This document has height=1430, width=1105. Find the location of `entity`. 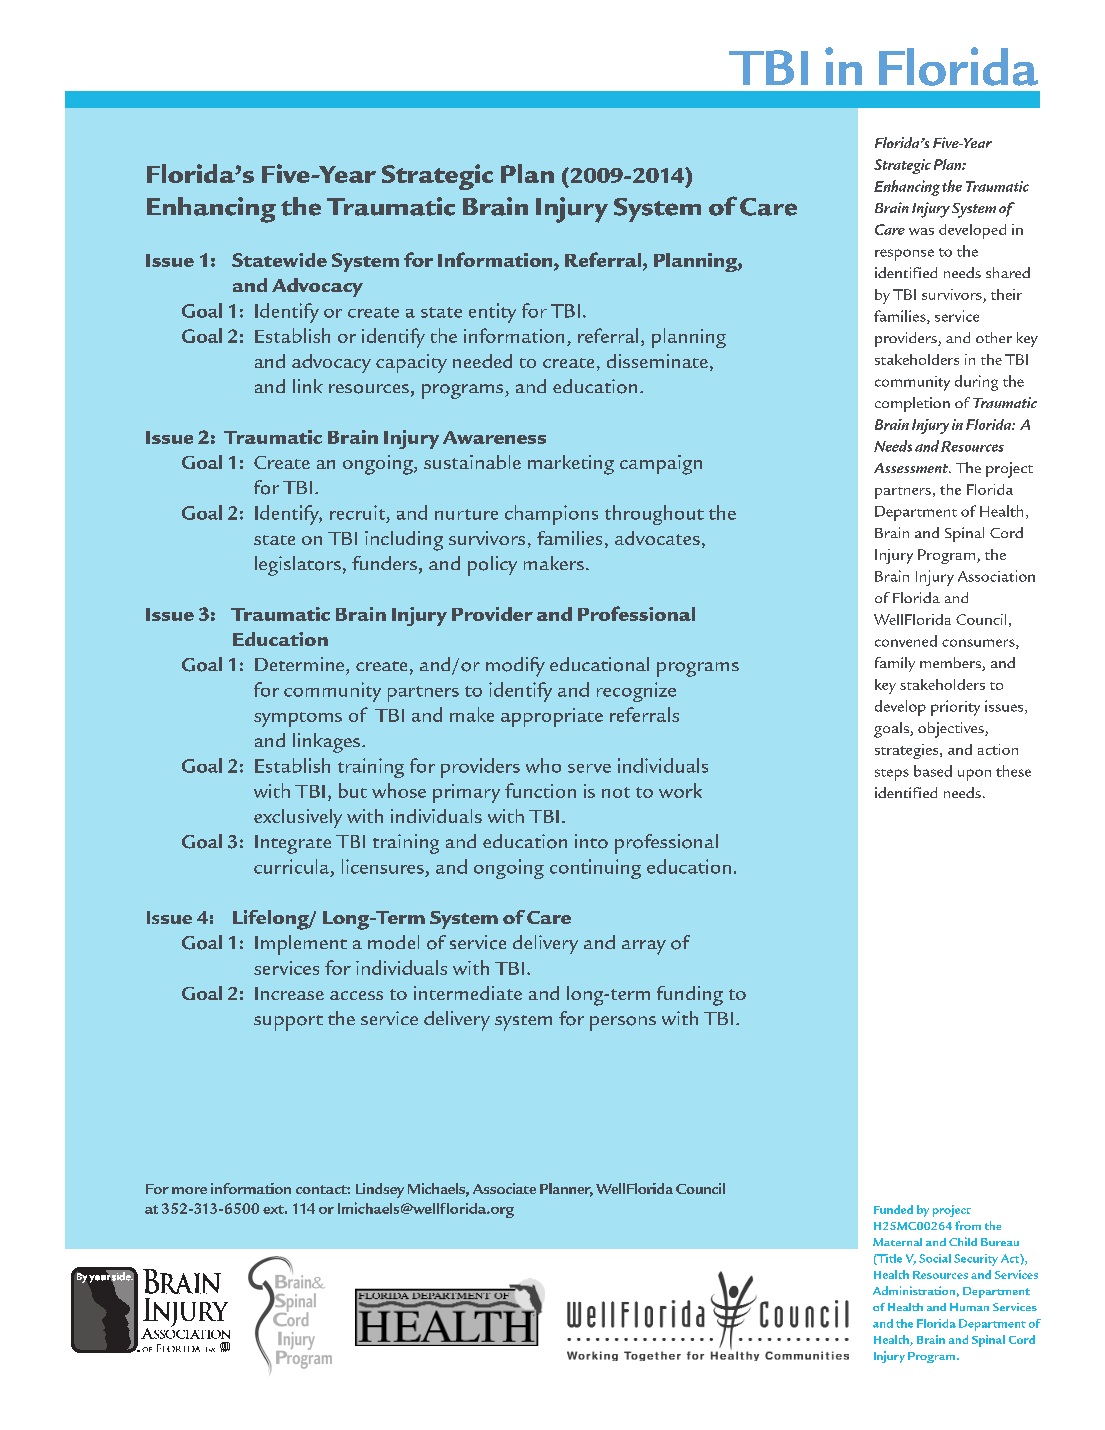

entity is located at coordinates (492, 313).
